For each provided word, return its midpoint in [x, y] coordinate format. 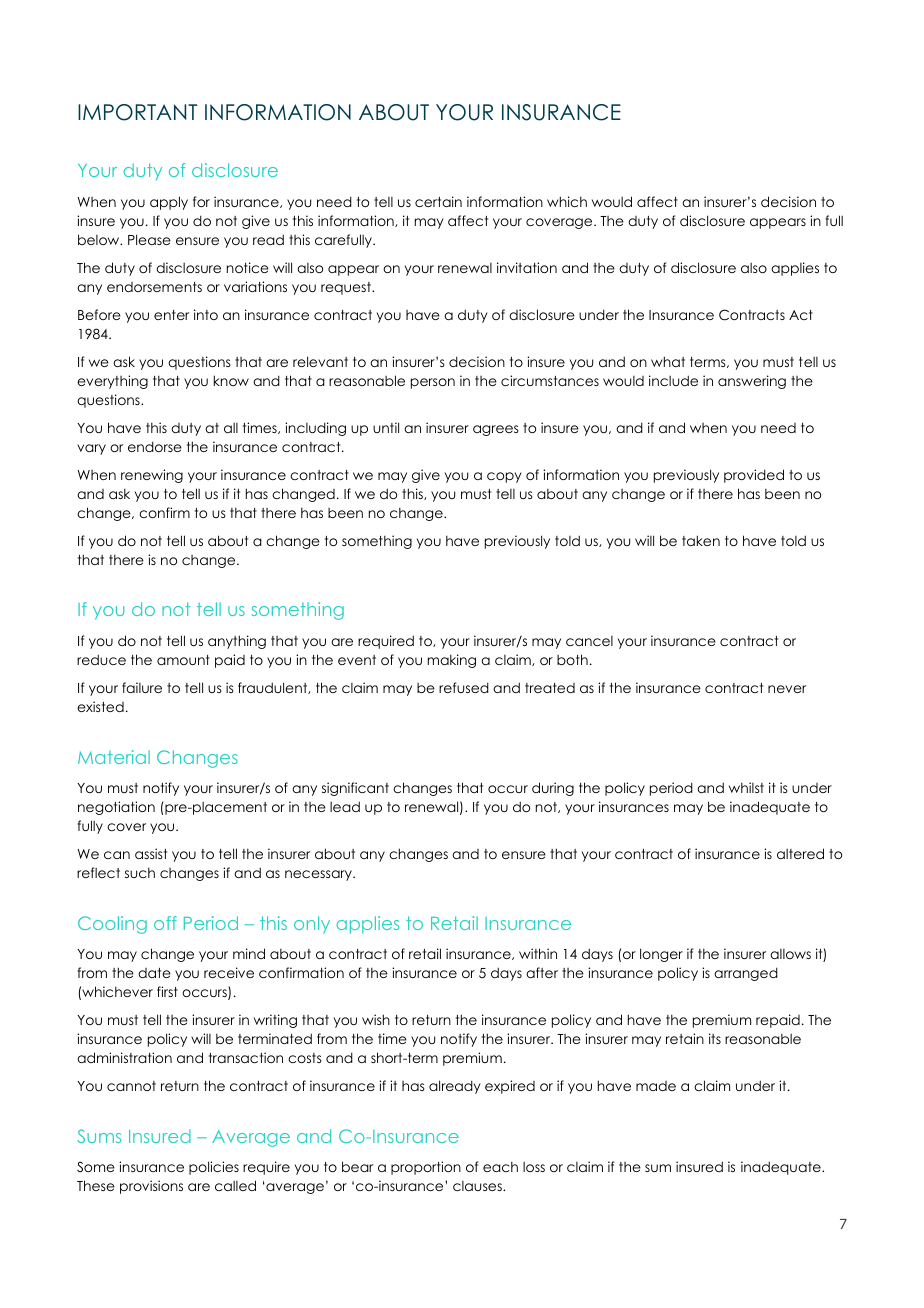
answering [752, 382]
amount [183, 660]
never [787, 689]
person [433, 383]
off [165, 923]
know [231, 380]
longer [661, 955]
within [538, 953]
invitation [527, 267]
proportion [426, 1168]
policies [214, 1168]
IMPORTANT [137, 112]
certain [438, 201]
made [656, 1086]
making [452, 661]
